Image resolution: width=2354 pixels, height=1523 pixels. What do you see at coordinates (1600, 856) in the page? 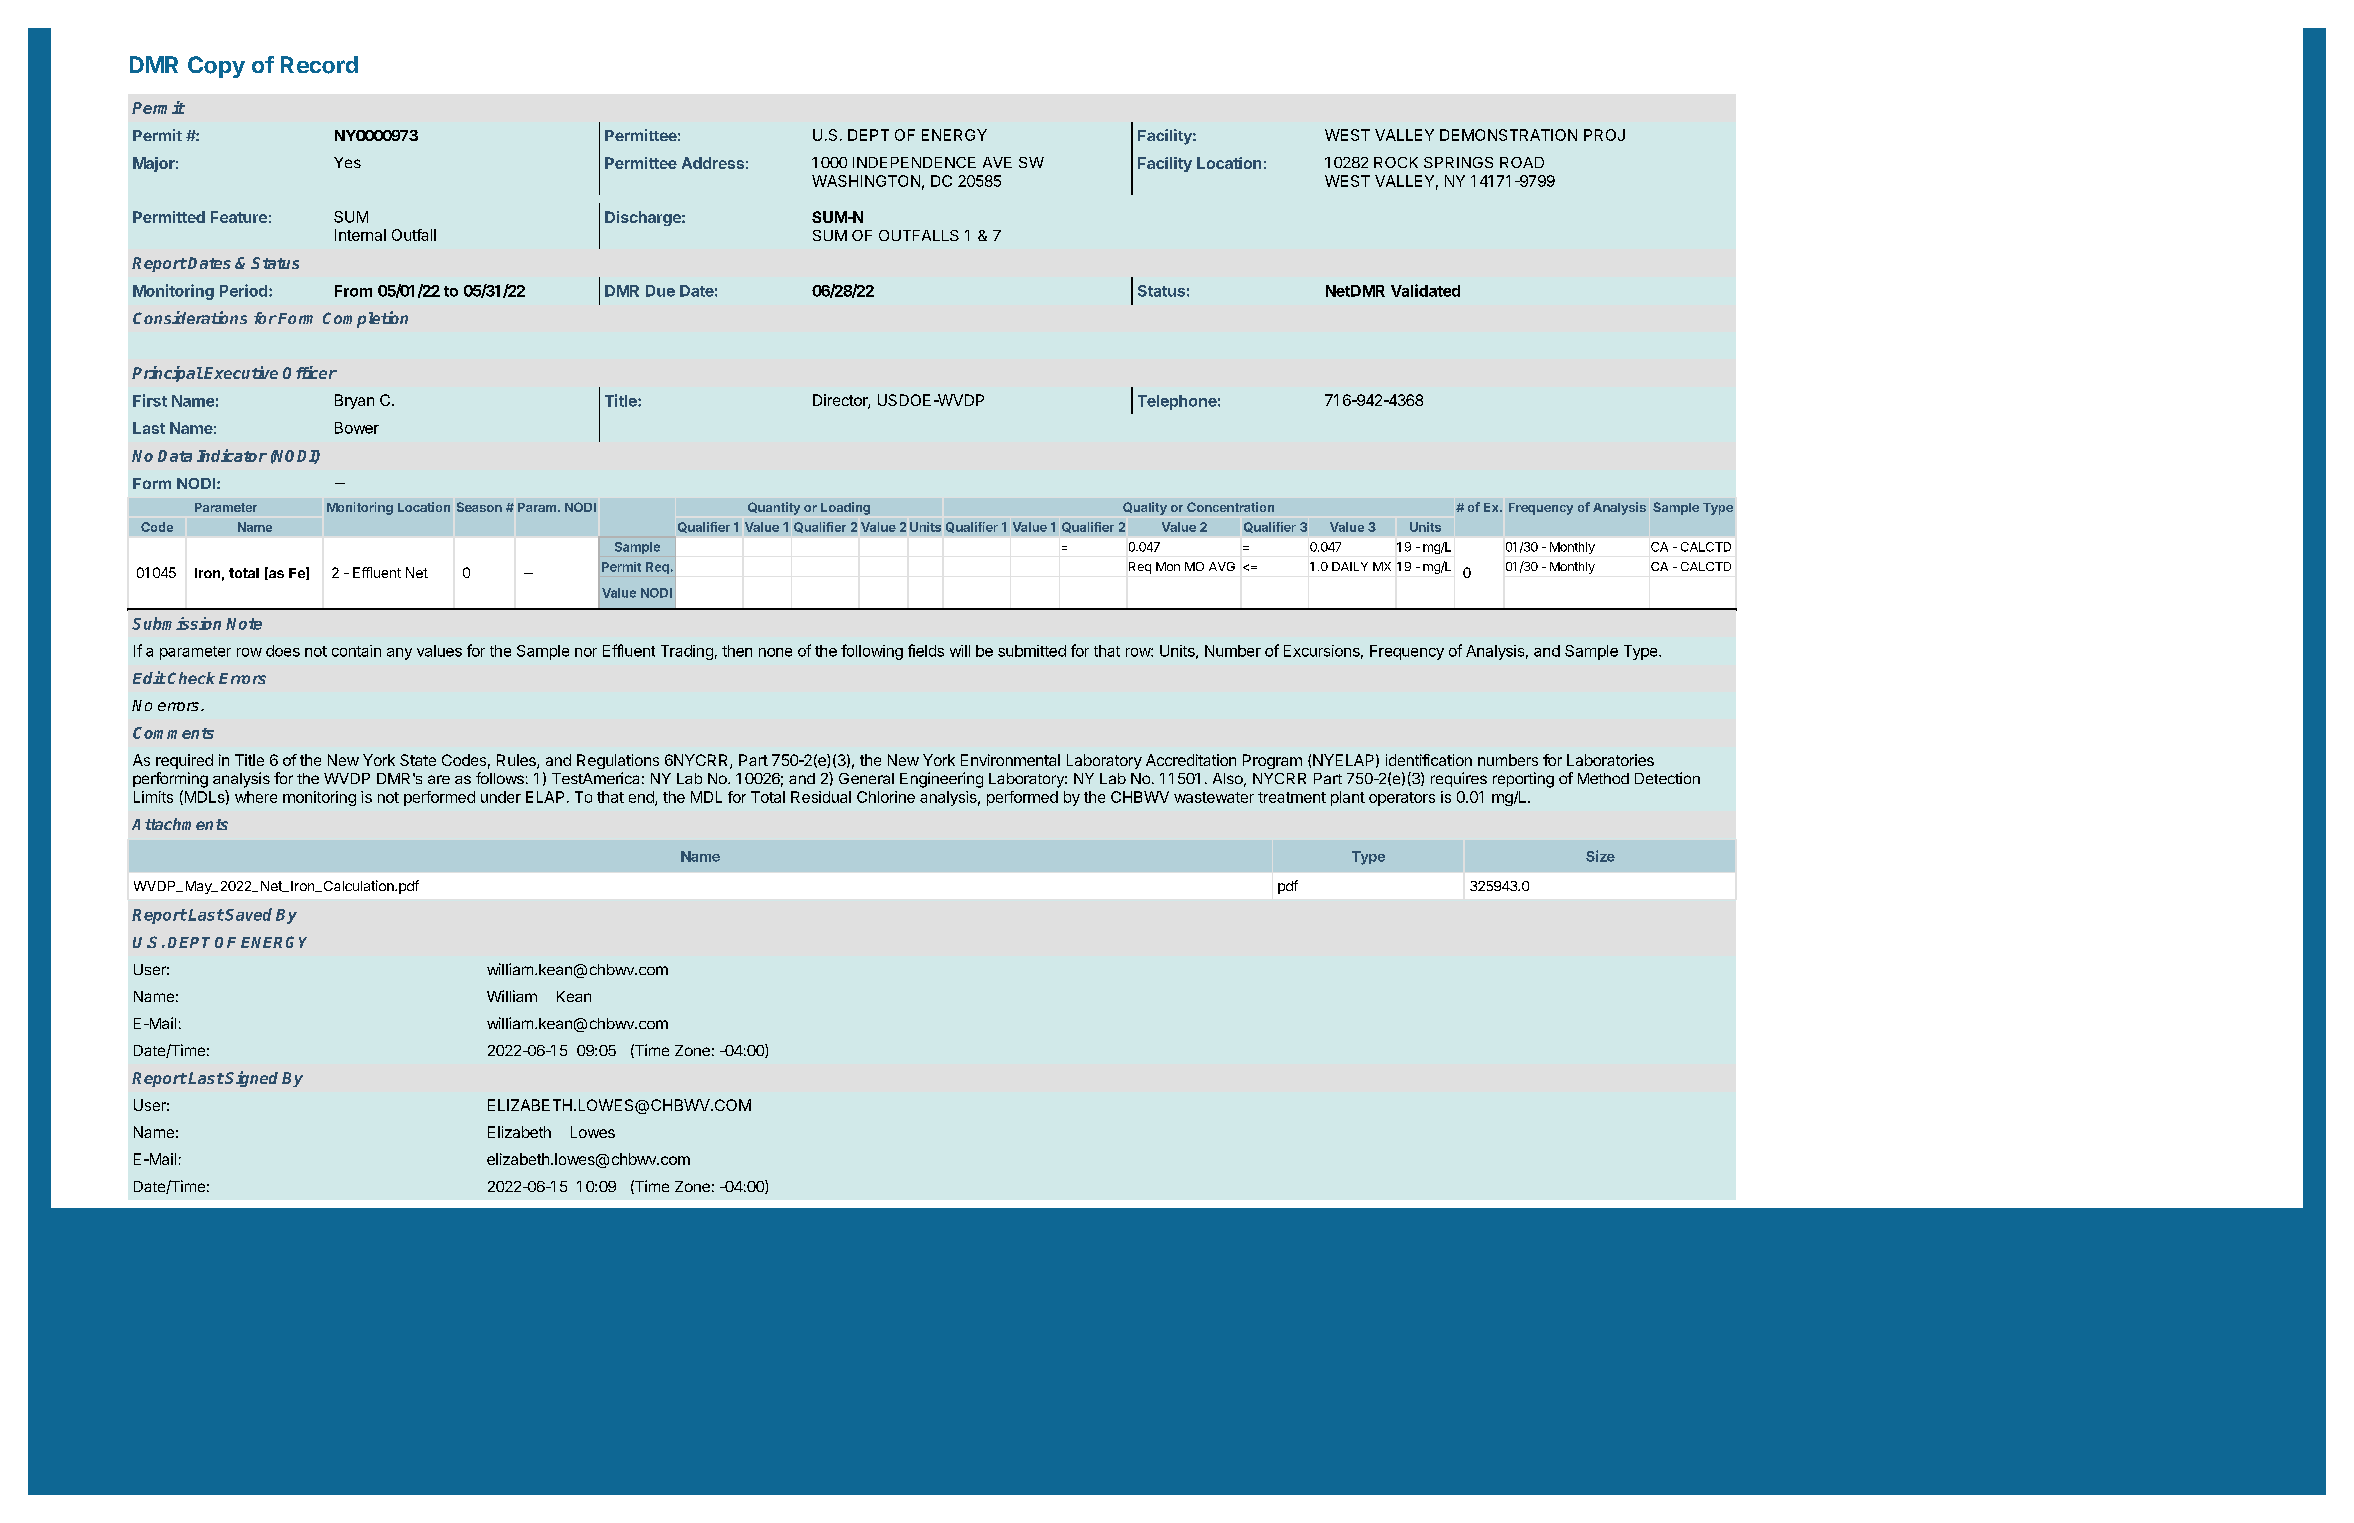
I see `Size` at bounding box center [1600, 856].
